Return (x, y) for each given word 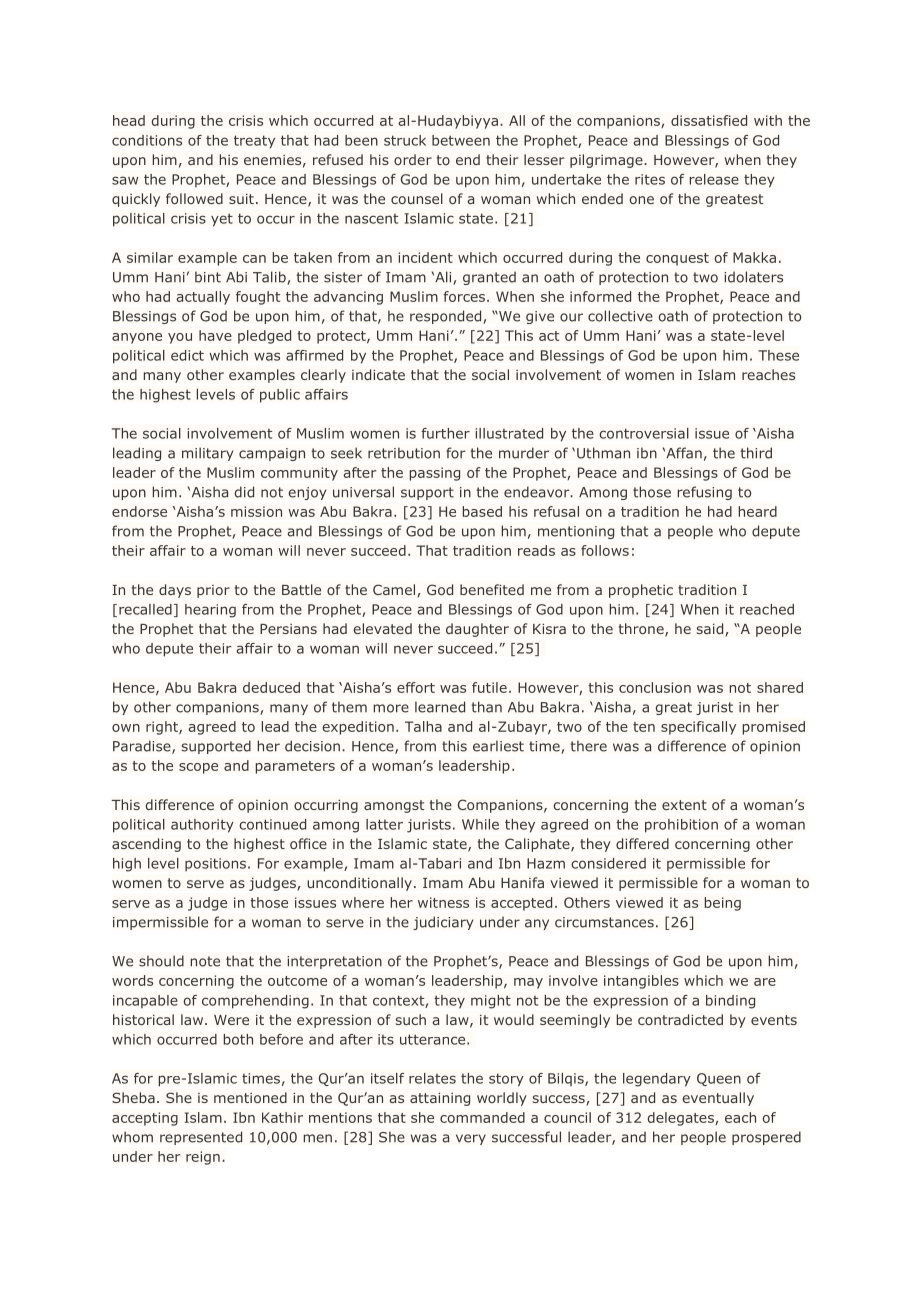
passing (435, 474)
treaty (254, 142)
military (207, 454)
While (480, 824)
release (714, 179)
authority (202, 826)
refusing (705, 493)
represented (201, 1138)
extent (684, 805)
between (461, 140)
